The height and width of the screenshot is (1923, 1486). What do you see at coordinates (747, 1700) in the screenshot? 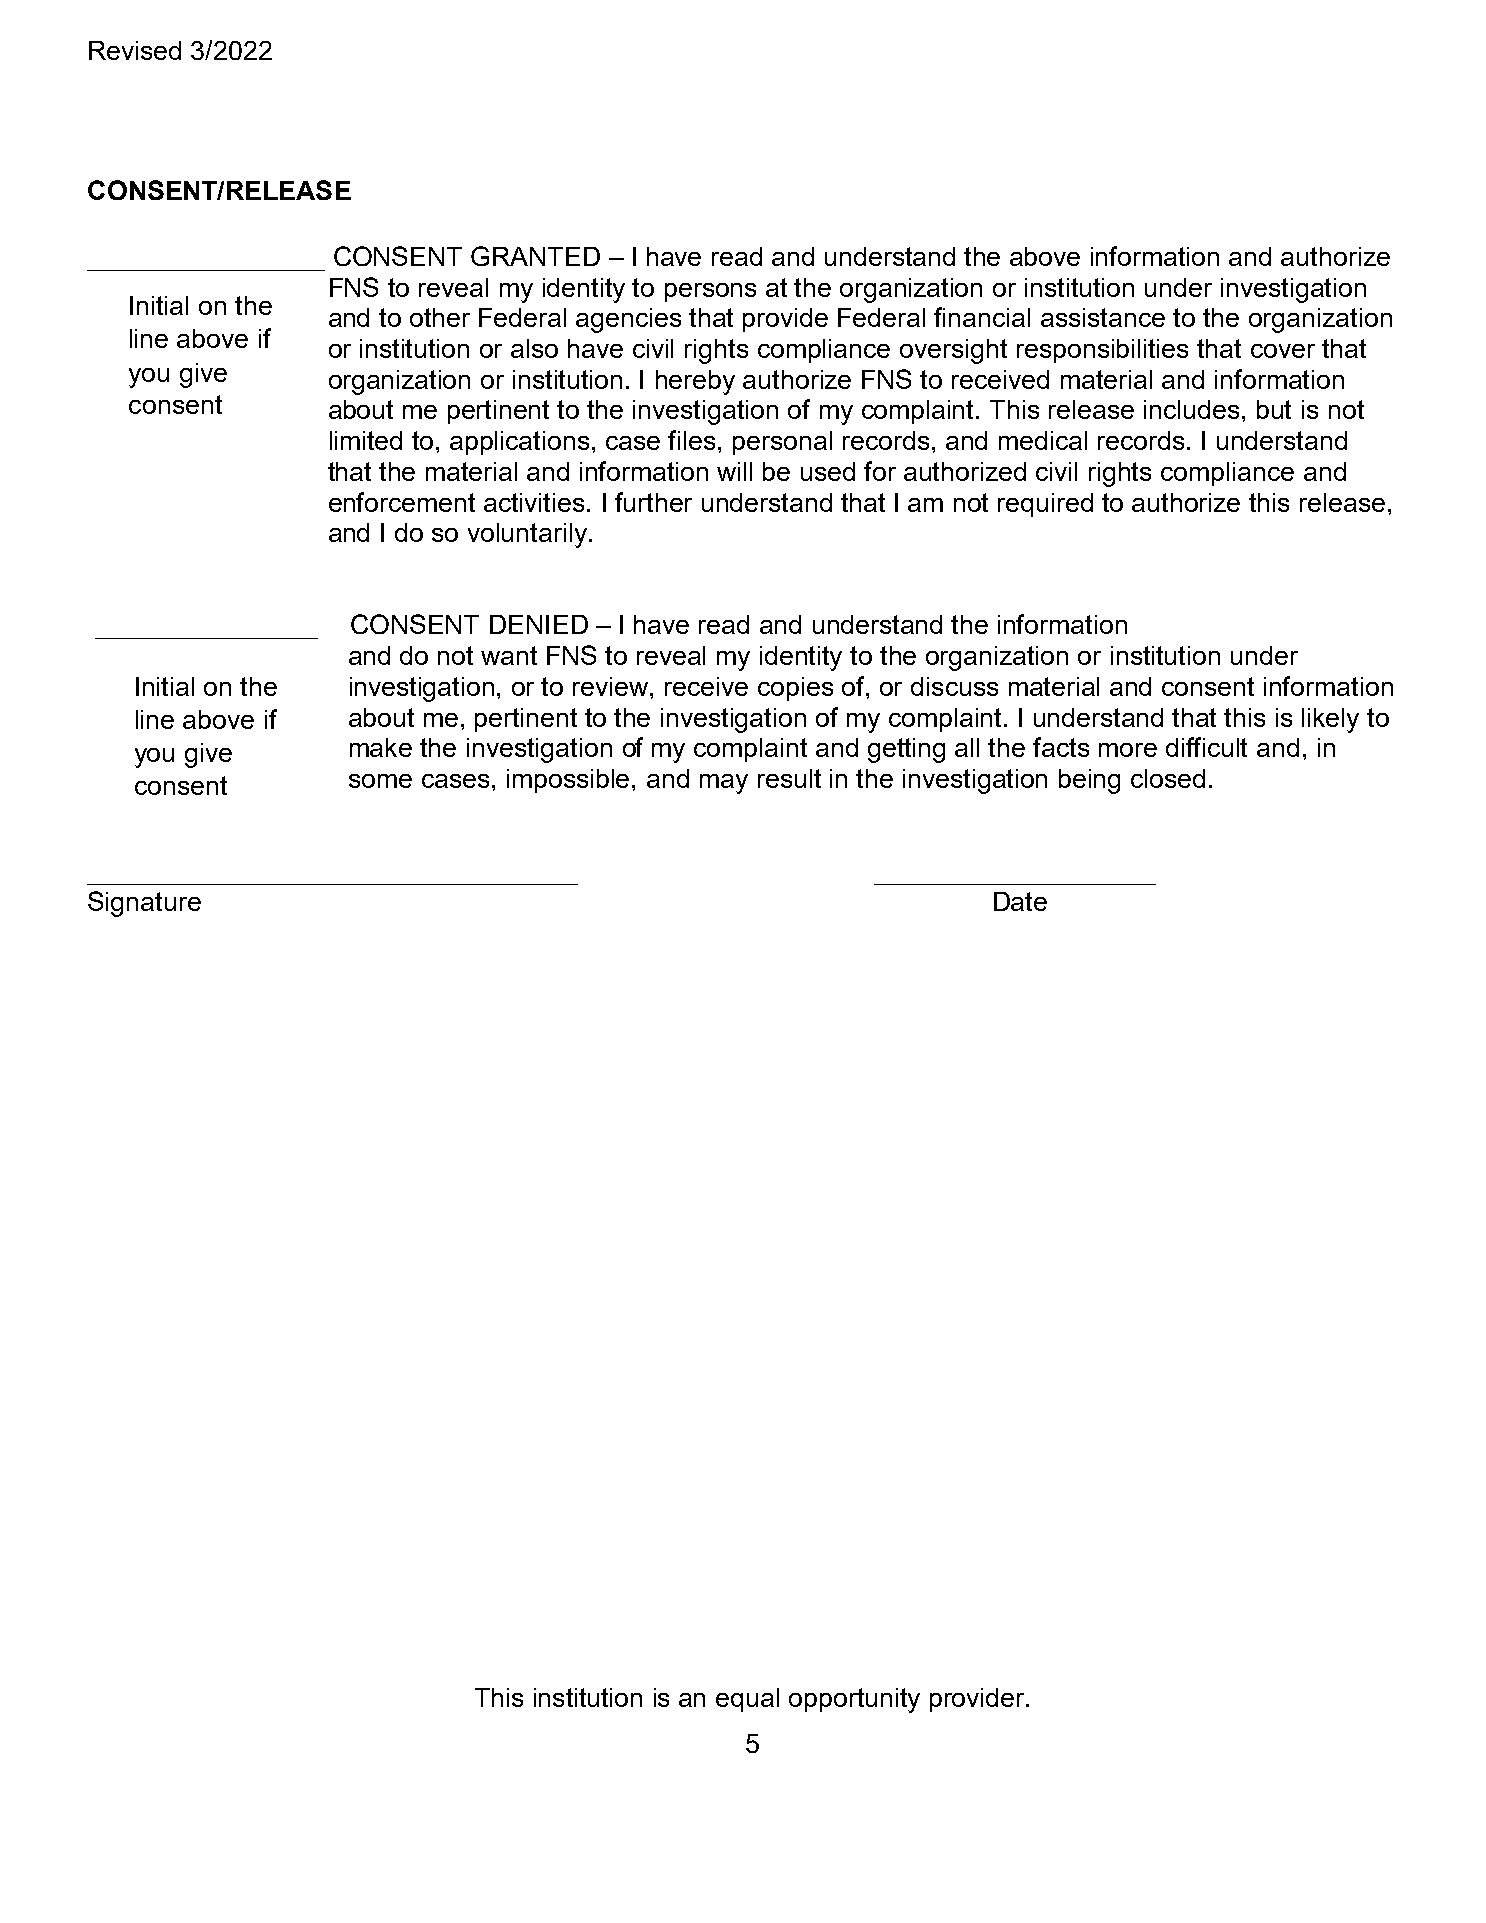
I see `equal` at bounding box center [747, 1700].
